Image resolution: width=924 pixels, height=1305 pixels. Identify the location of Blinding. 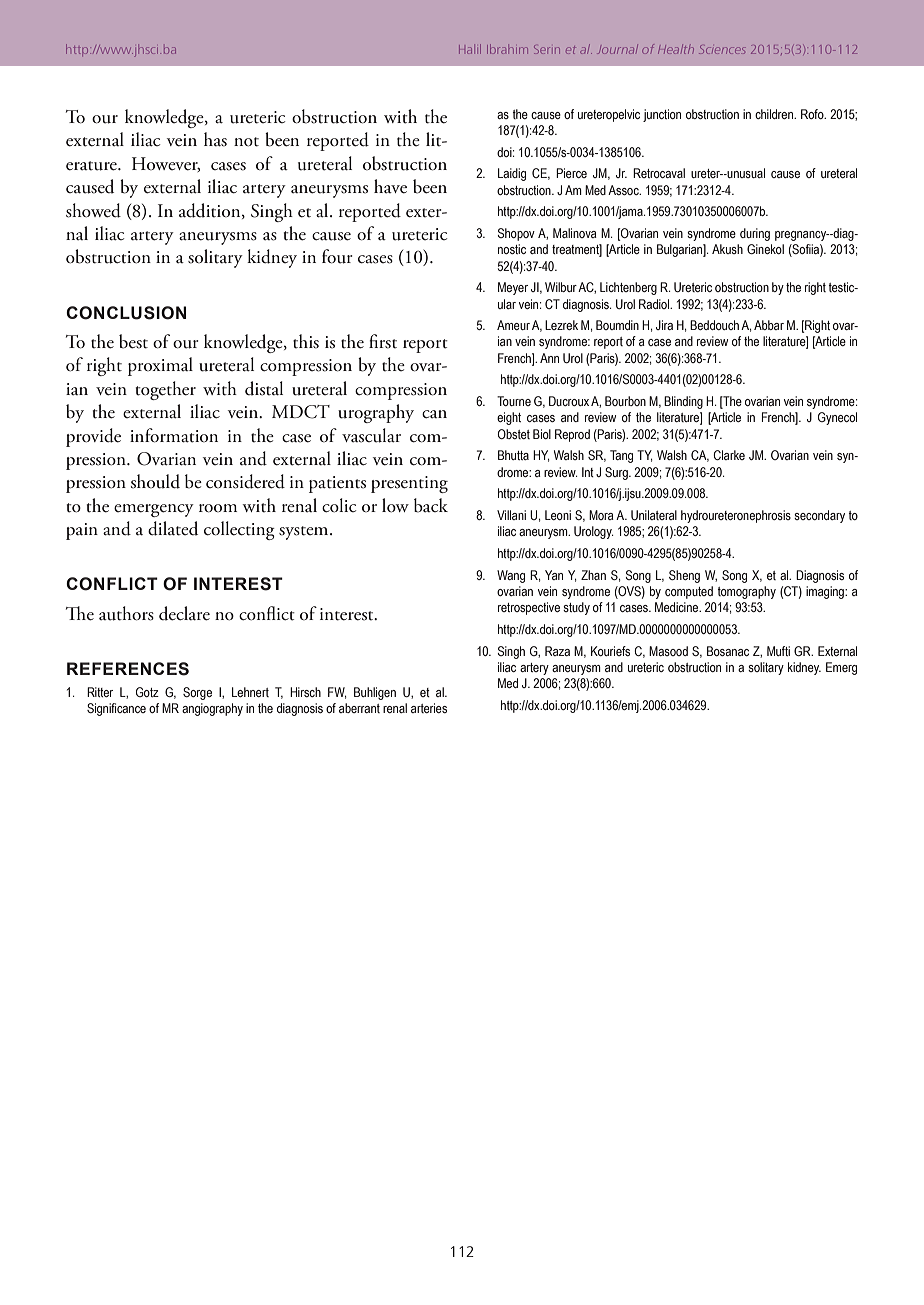
(683, 402).
